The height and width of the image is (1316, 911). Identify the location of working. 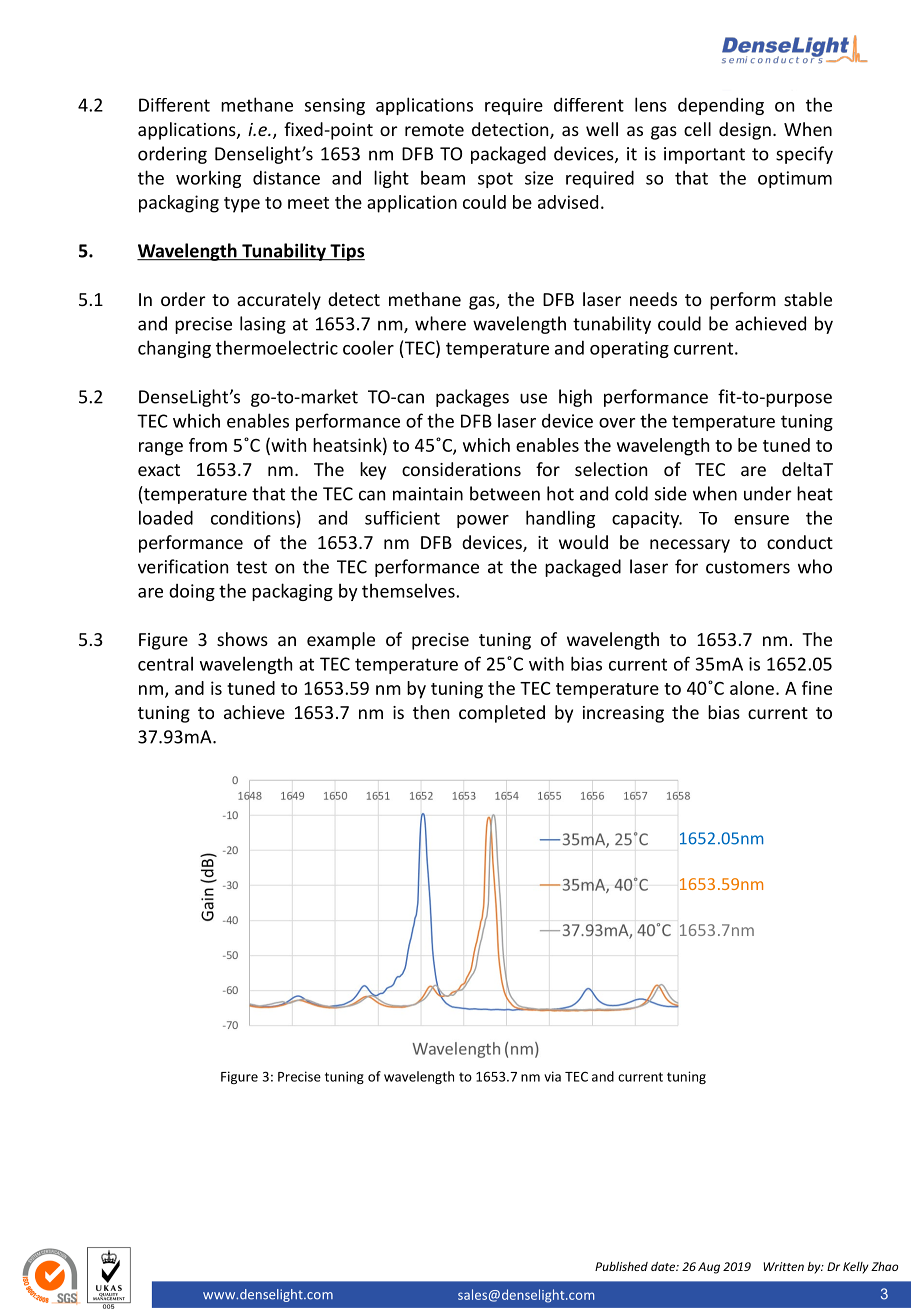
(208, 179).
